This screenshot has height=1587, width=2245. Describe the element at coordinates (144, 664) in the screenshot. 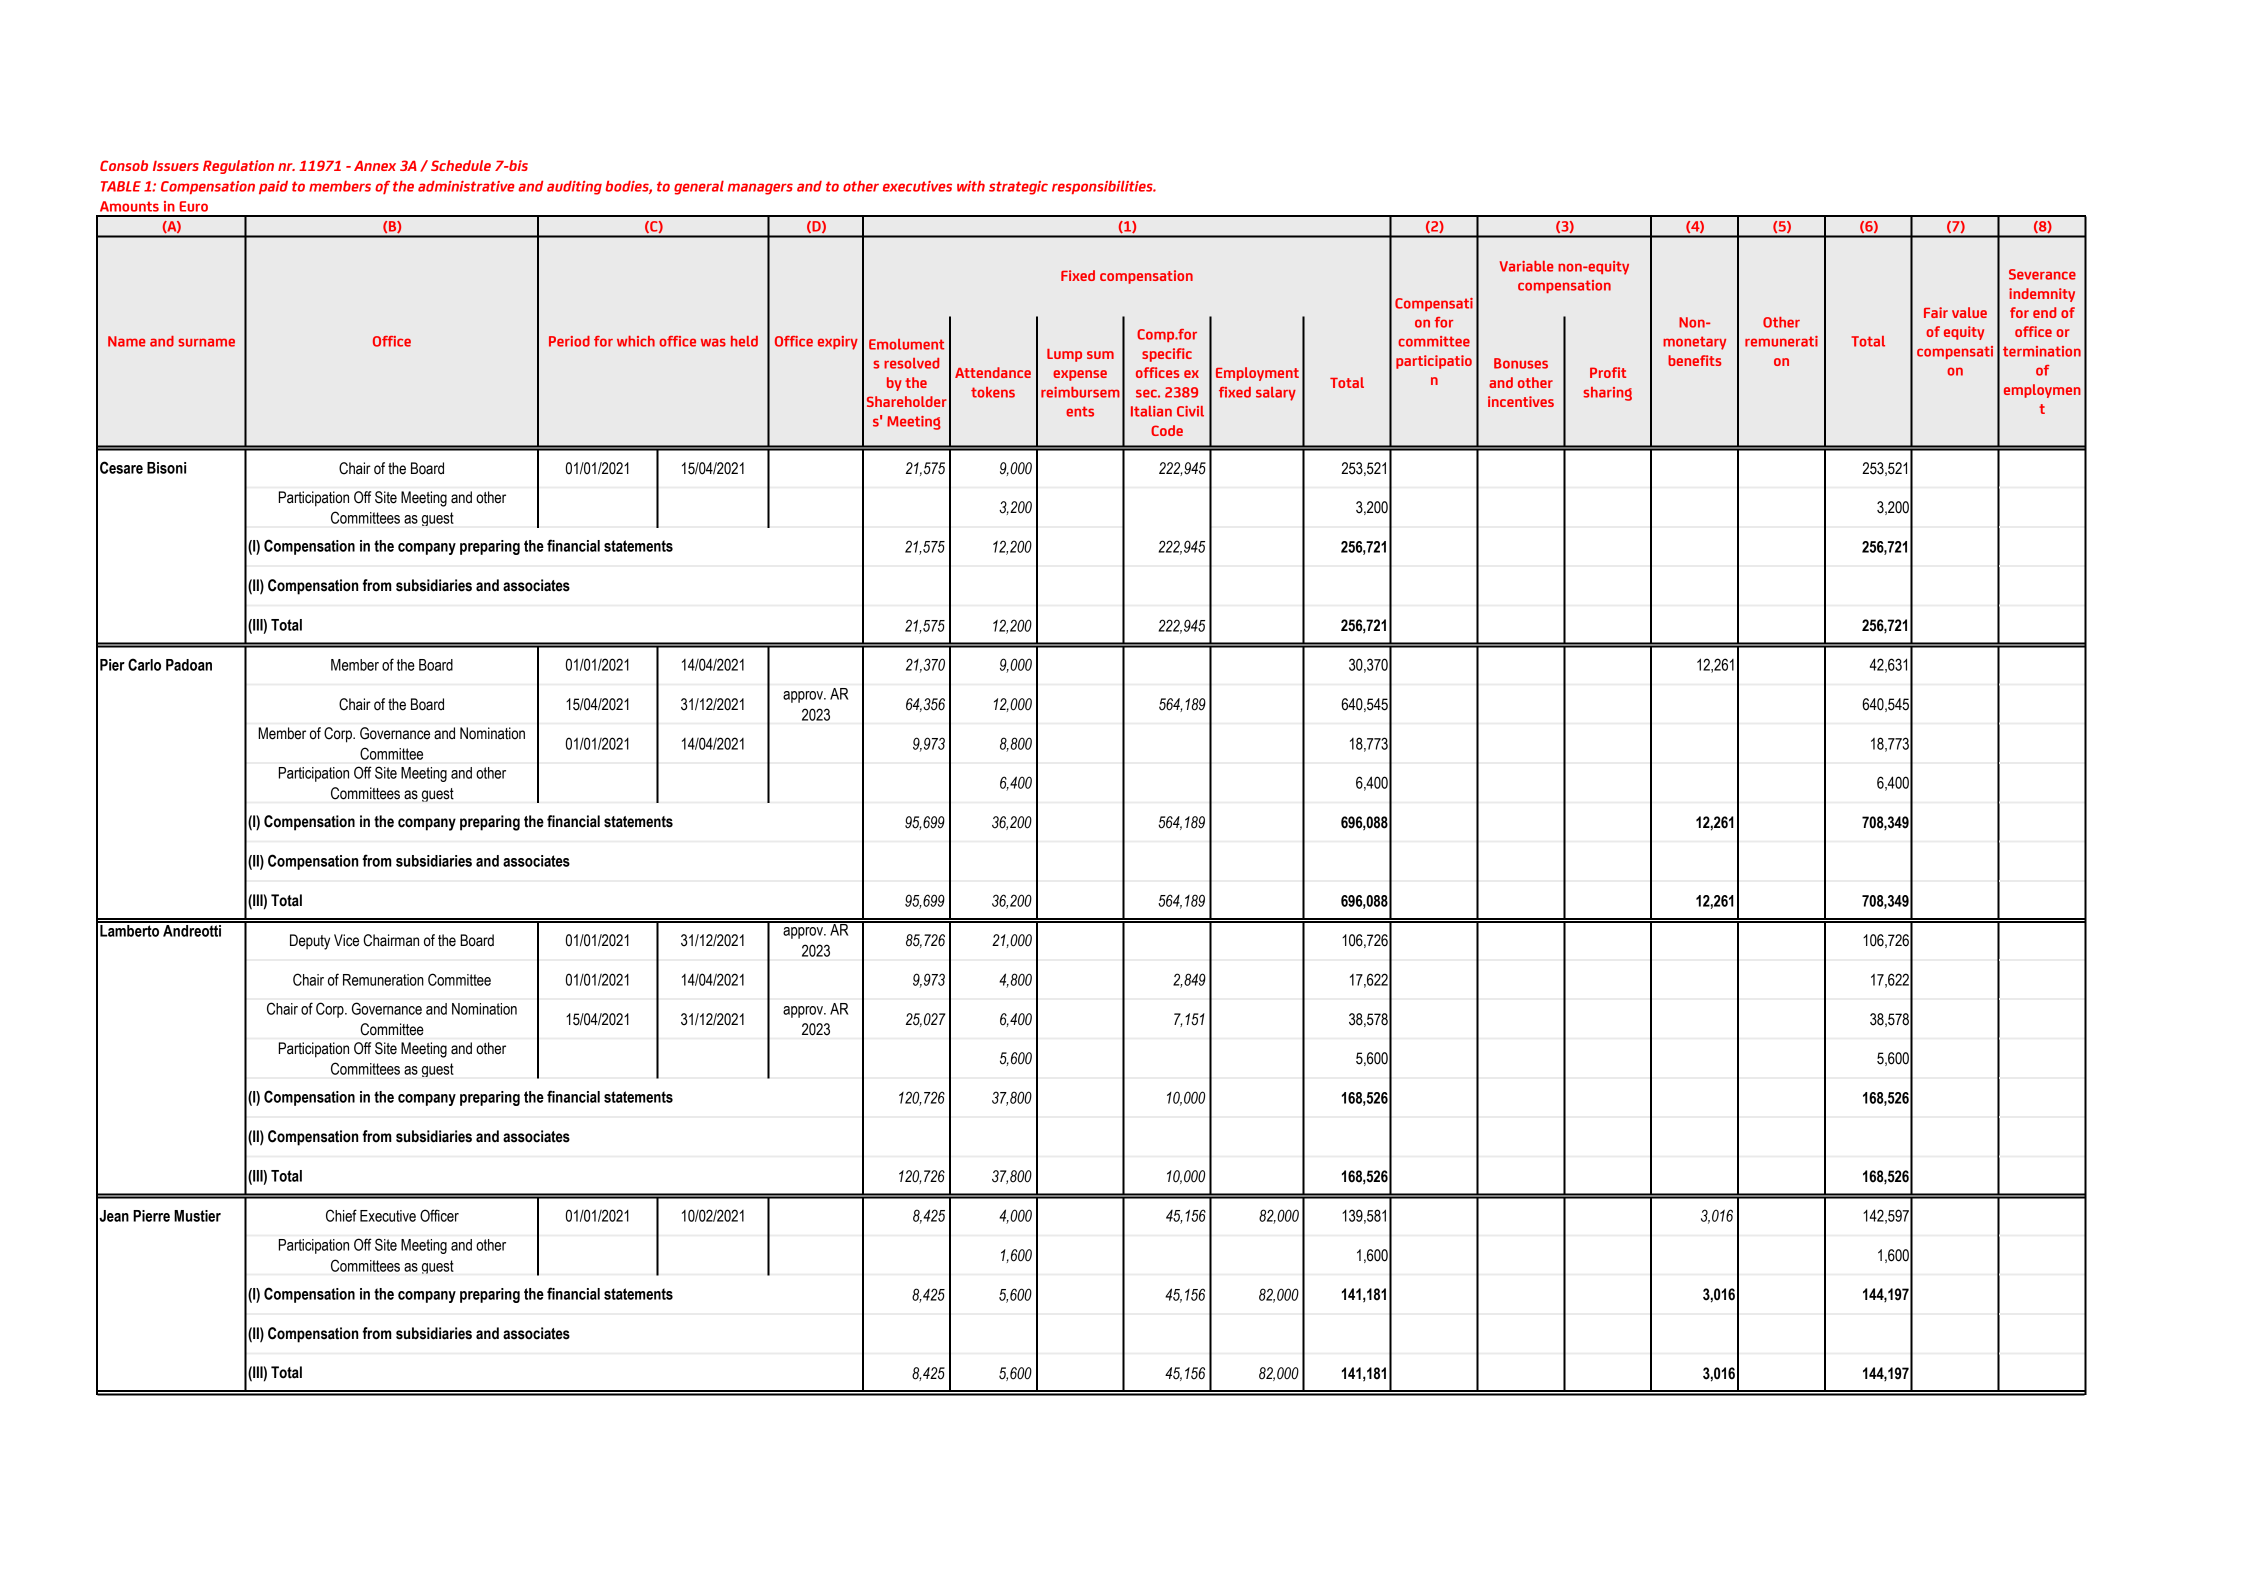

I see `Carlo` at that location.
